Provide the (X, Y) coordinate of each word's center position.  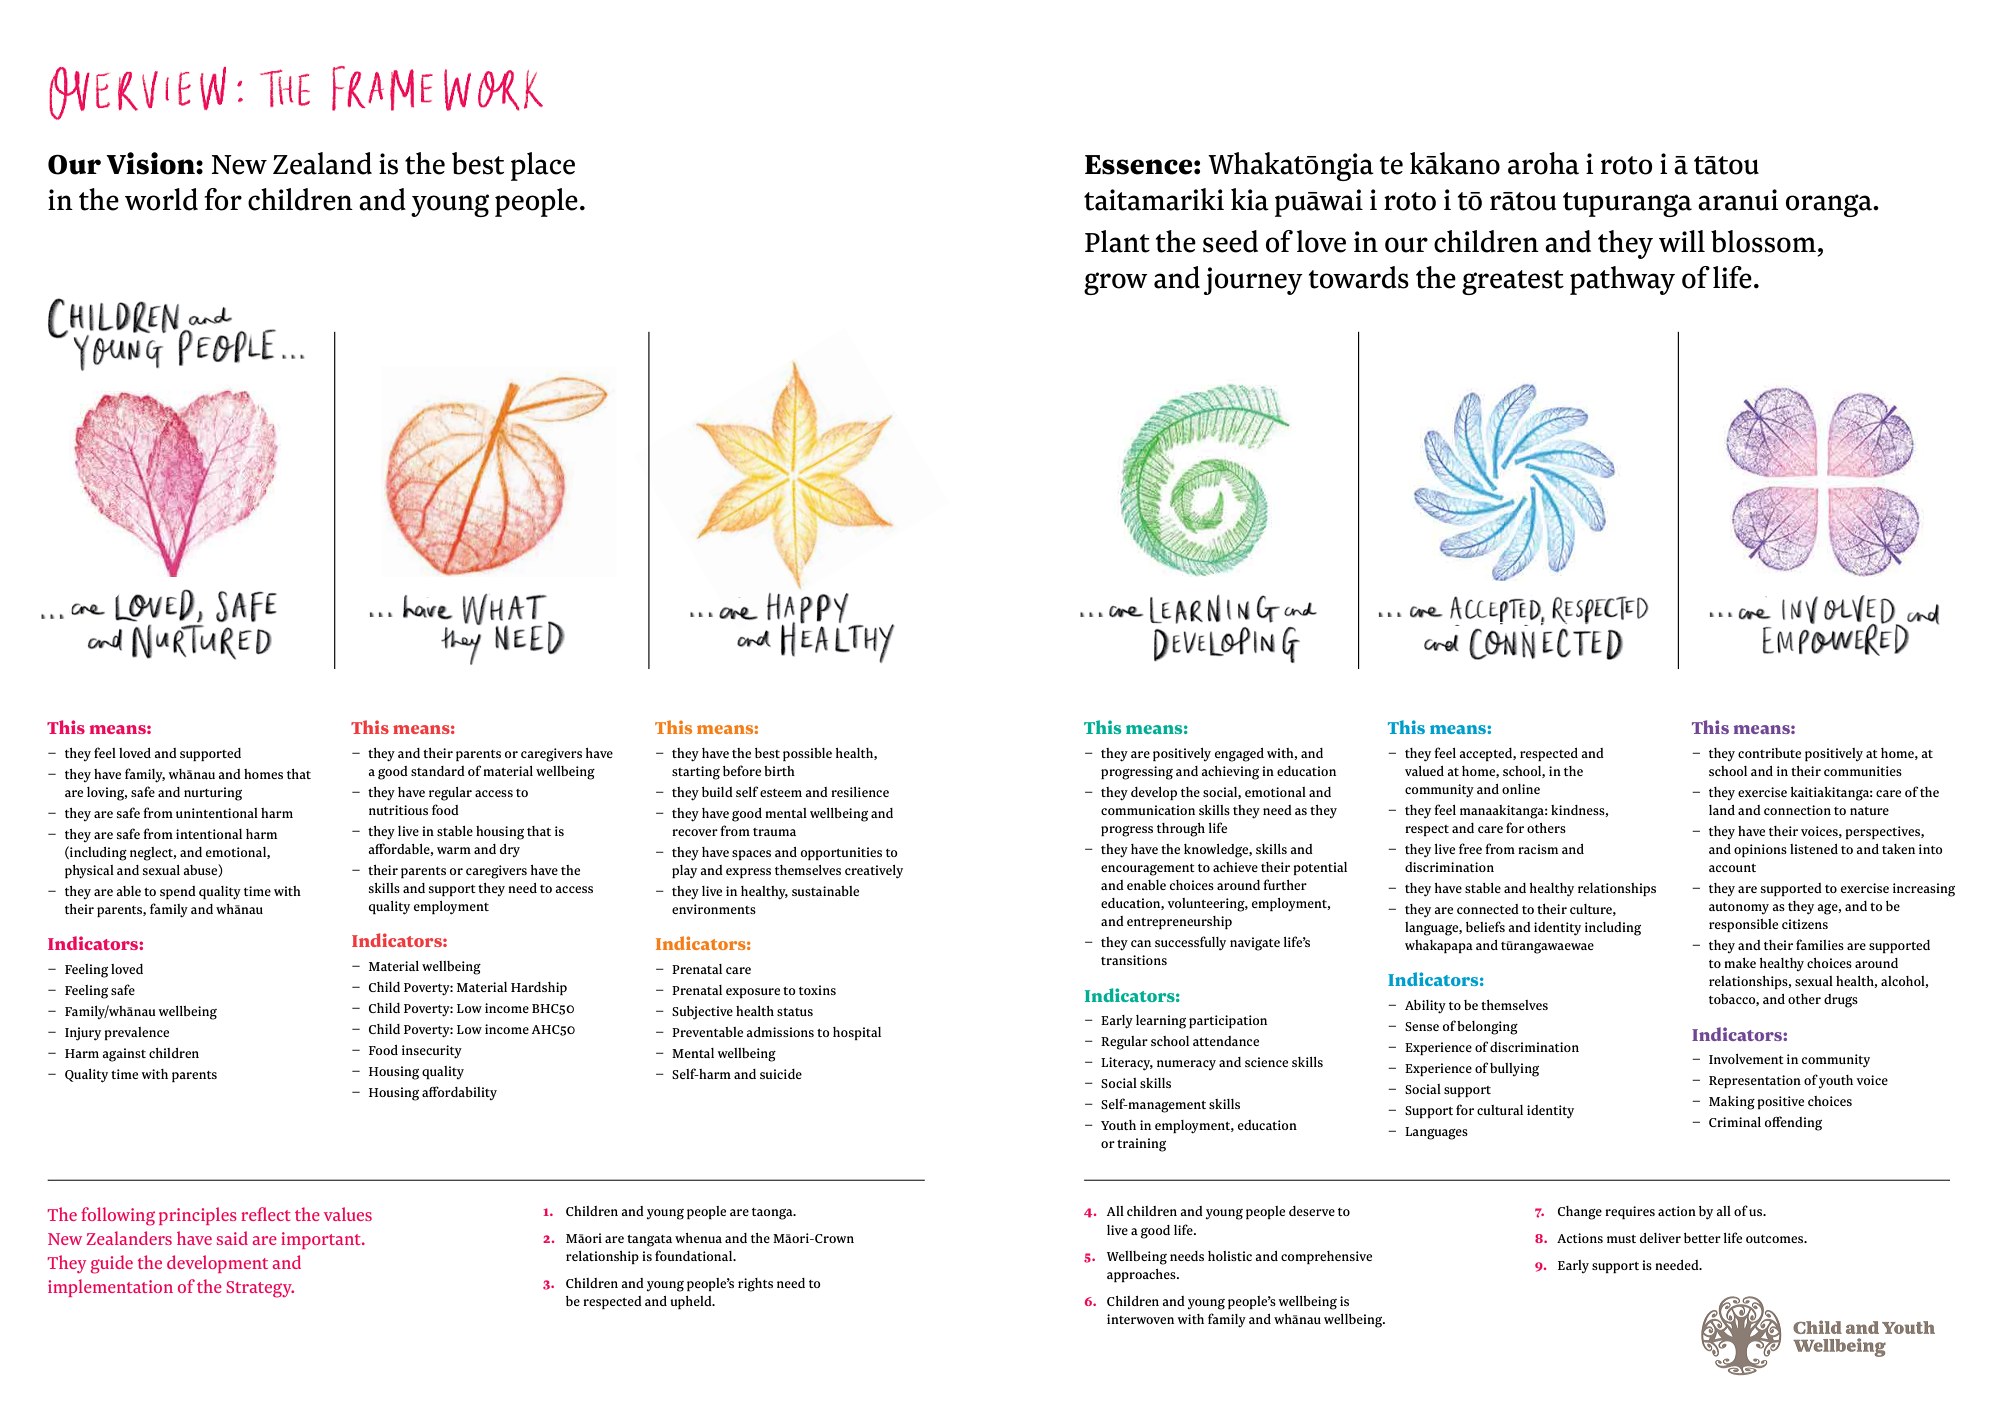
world (161, 199)
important (322, 1240)
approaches (1142, 1275)
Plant (1117, 241)
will (1682, 241)
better (1702, 1238)
